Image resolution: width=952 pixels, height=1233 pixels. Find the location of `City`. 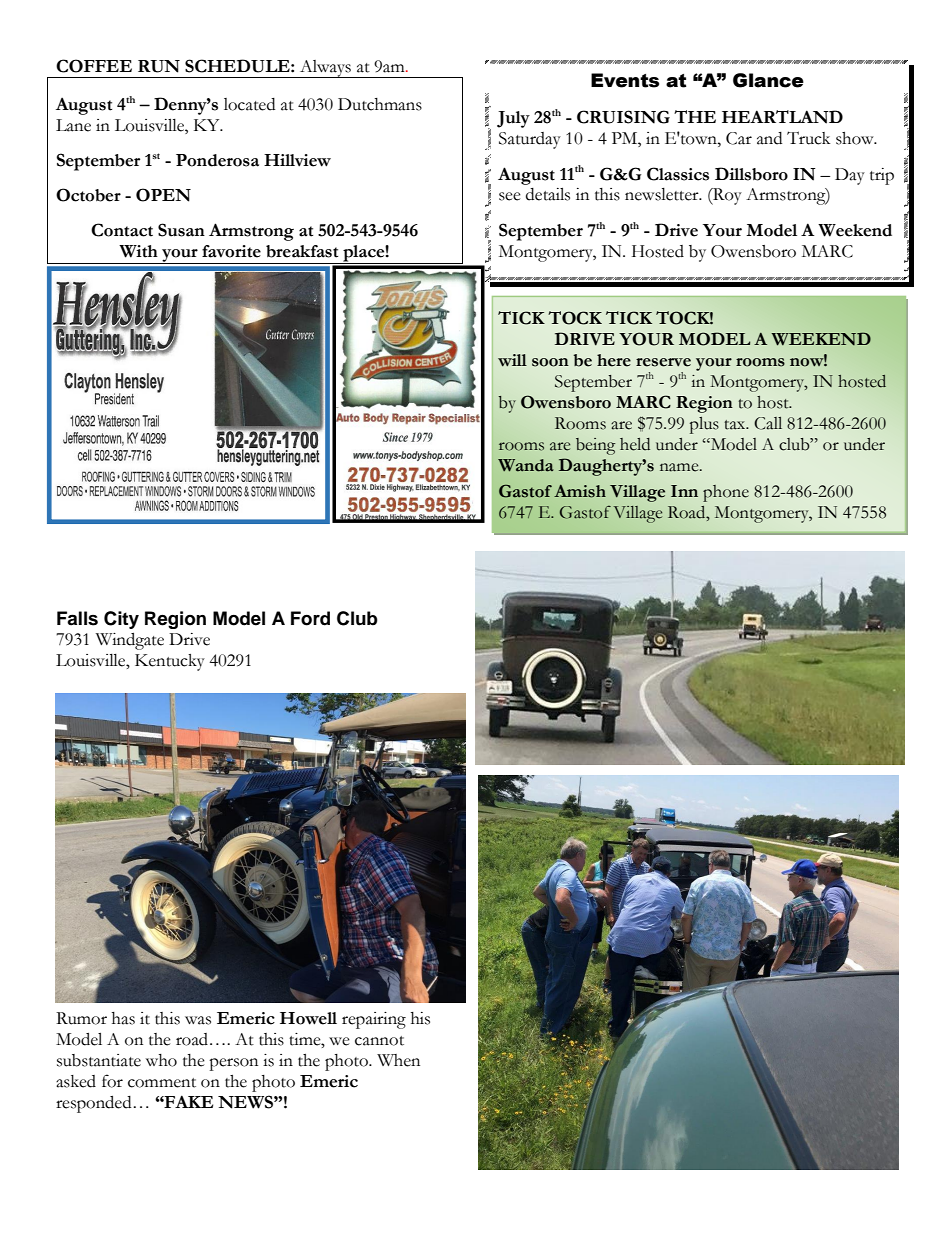

City is located at coordinates (121, 620).
